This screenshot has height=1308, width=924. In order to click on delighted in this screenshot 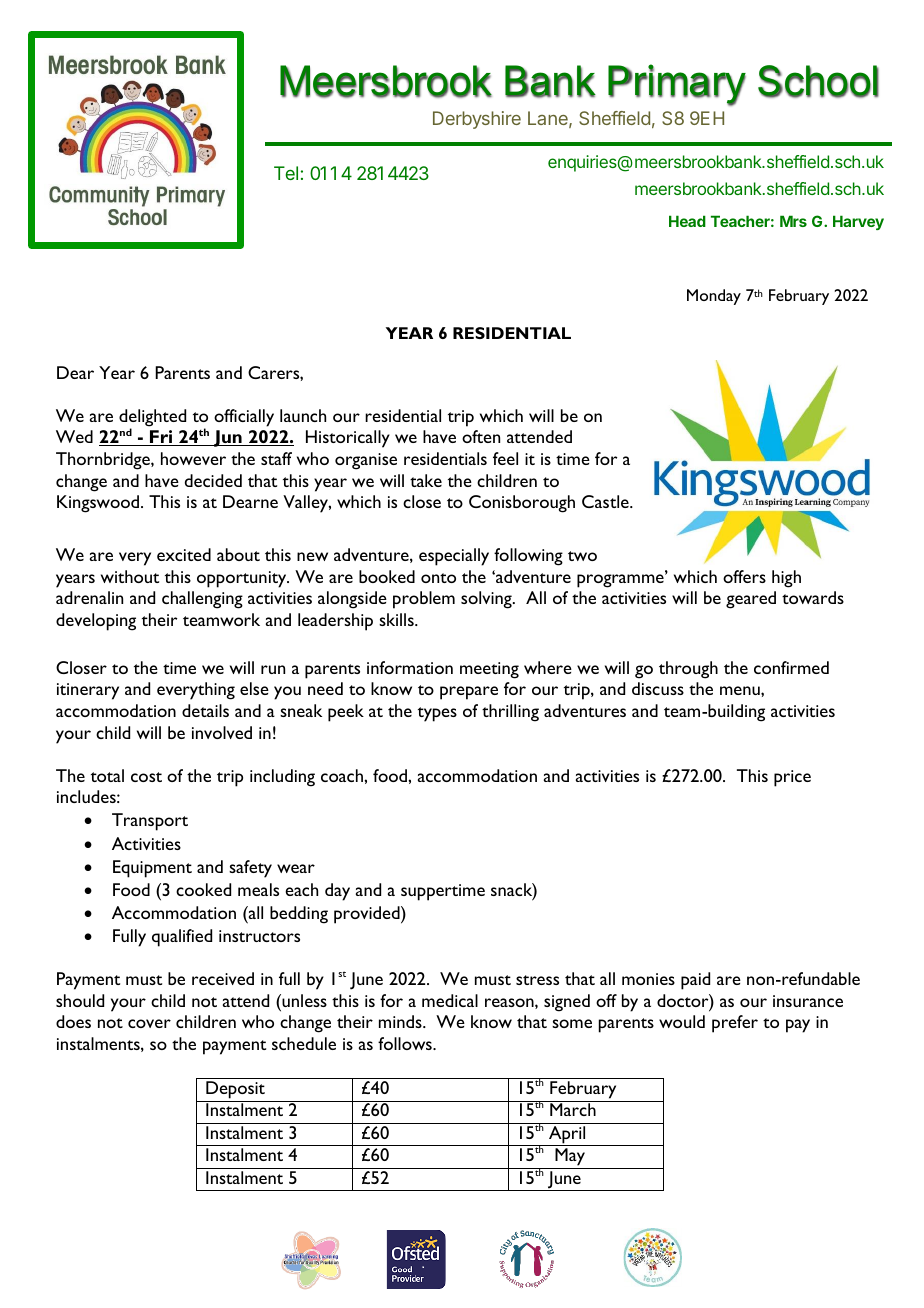, I will do `click(152, 419)`.
